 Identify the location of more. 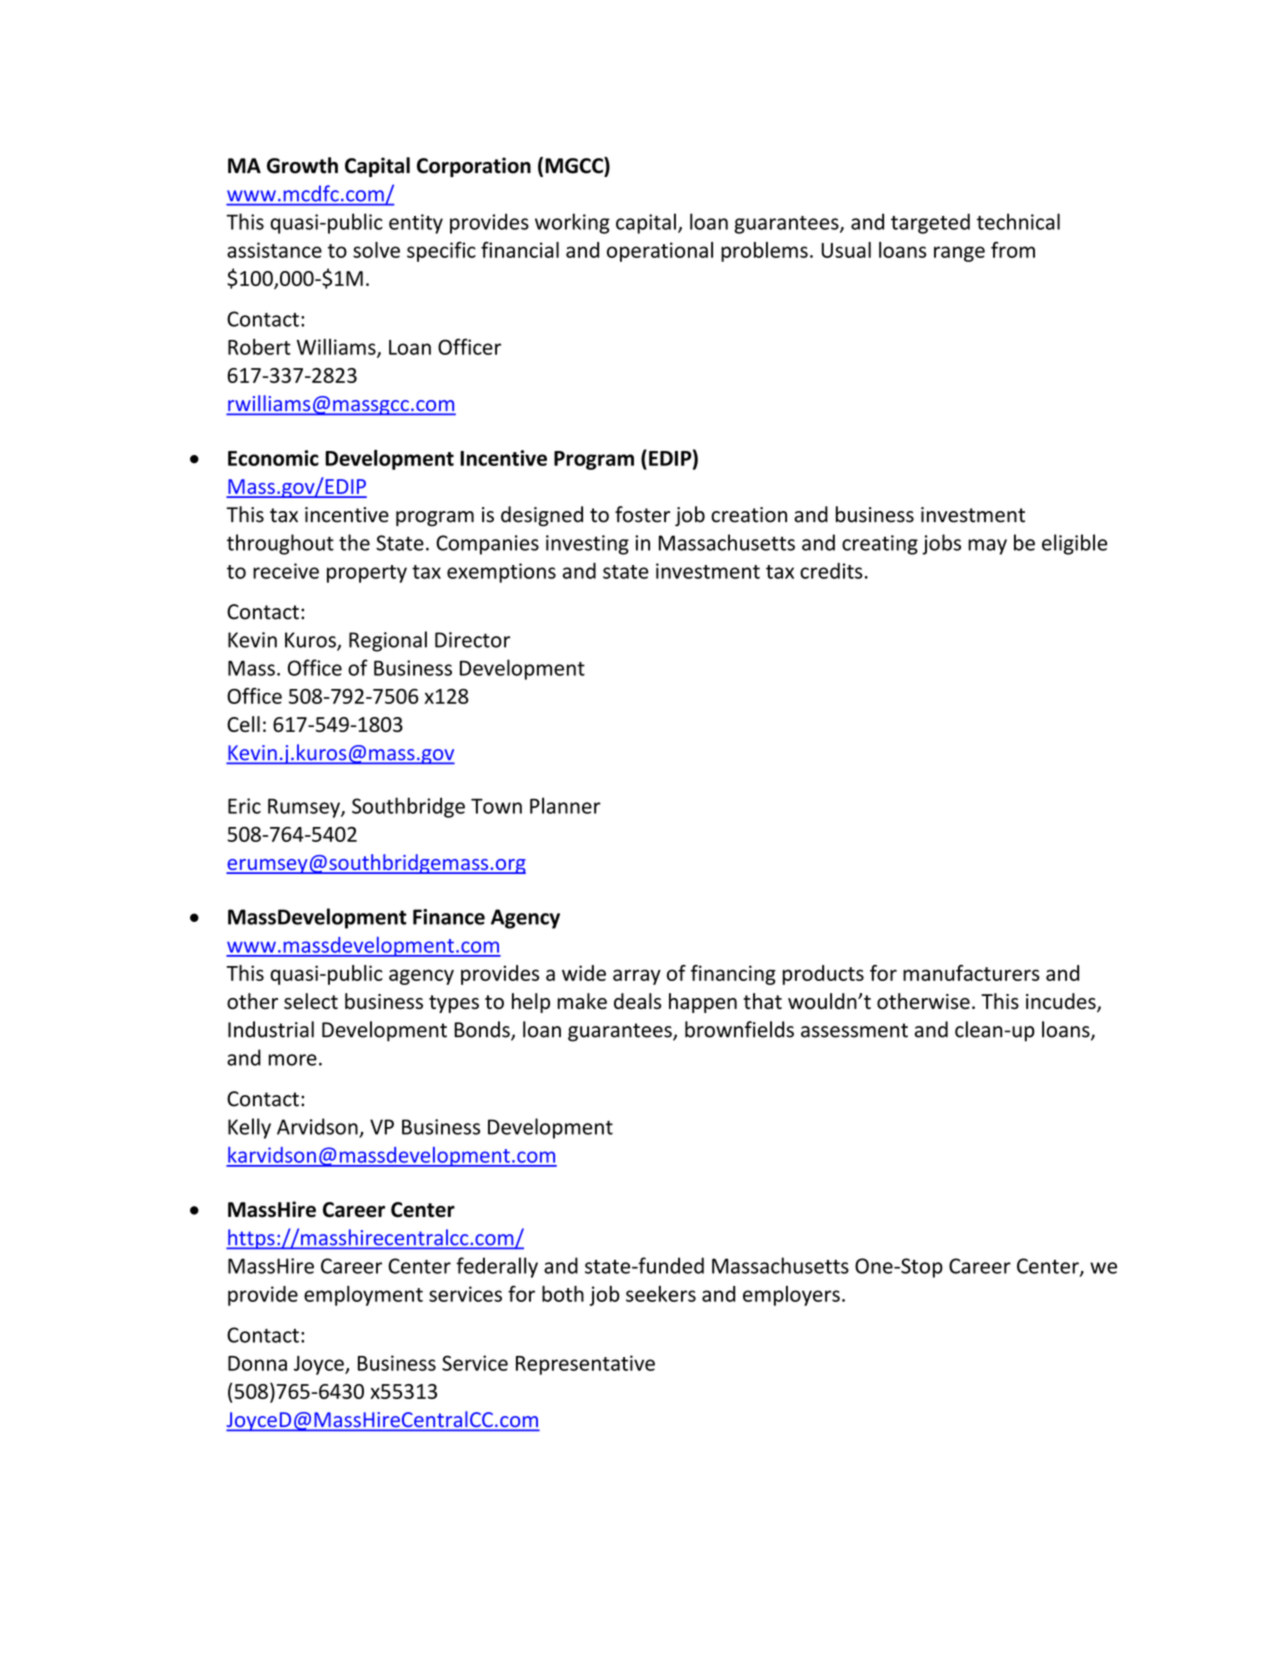
(293, 1060).
